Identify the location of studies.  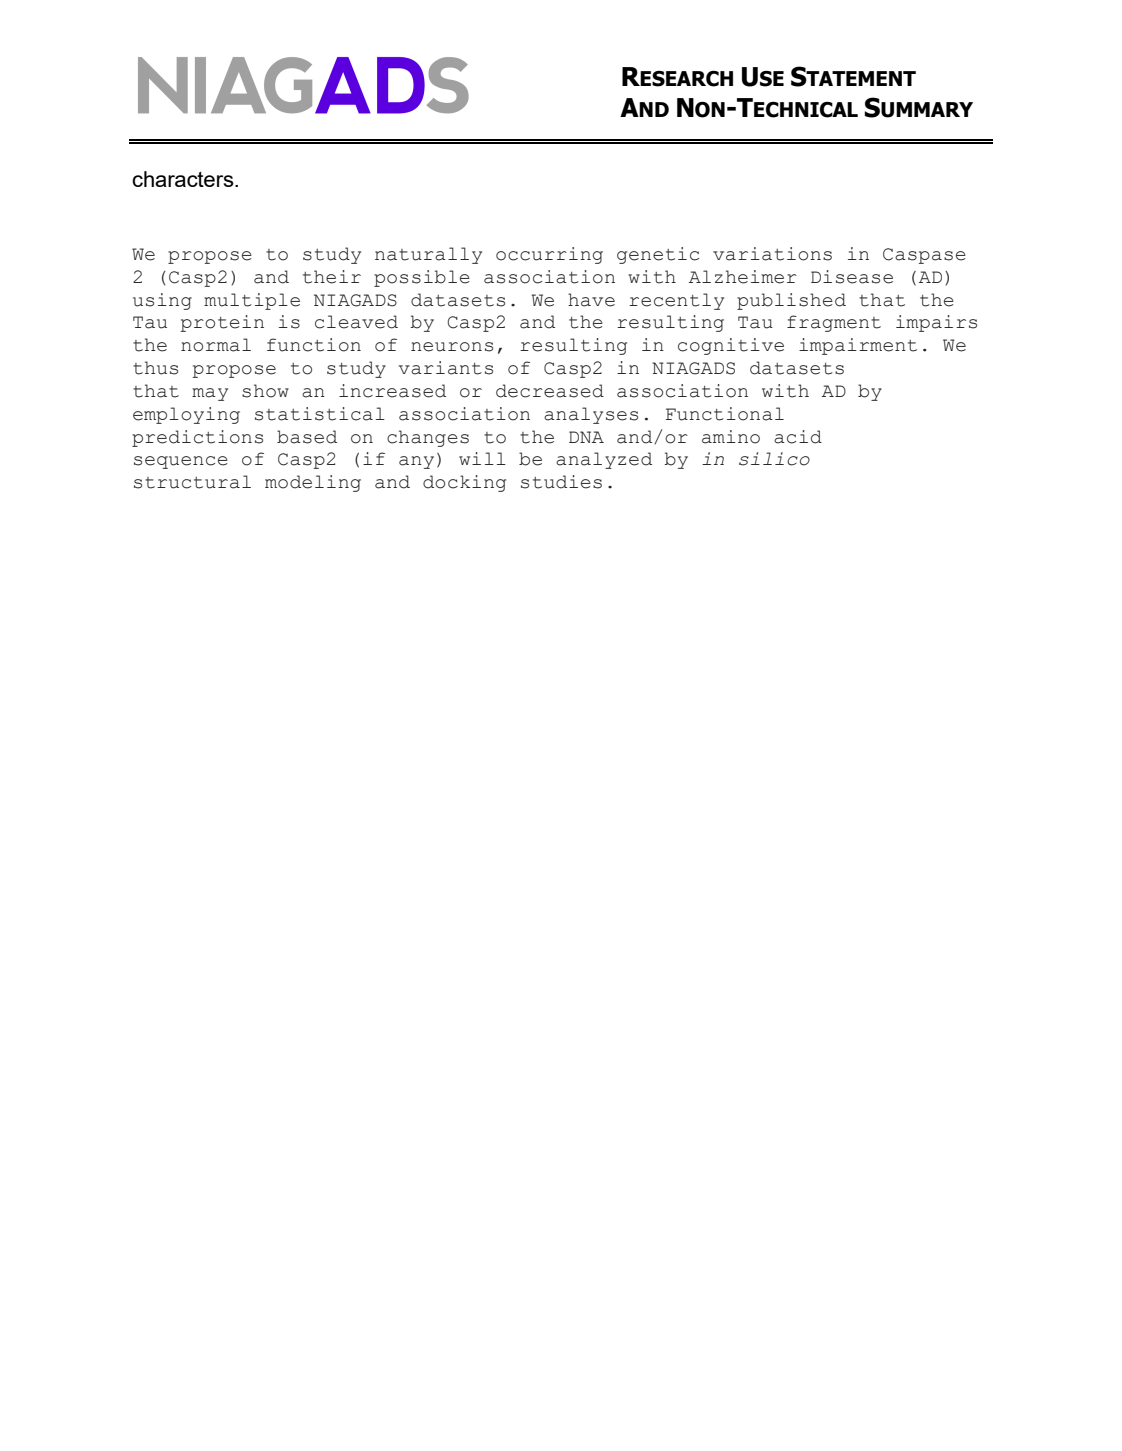
(561, 482).
